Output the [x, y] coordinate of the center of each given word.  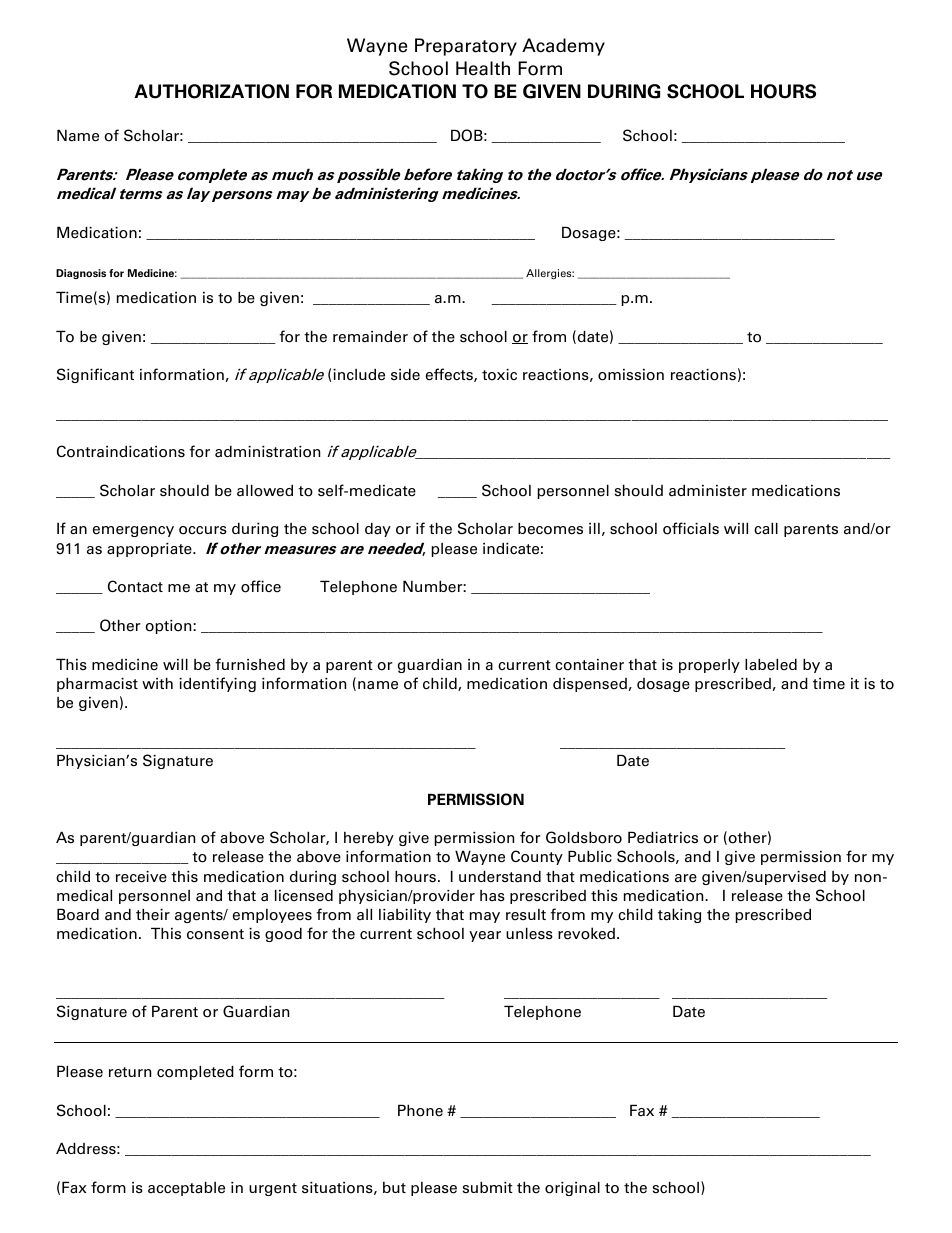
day [378, 530]
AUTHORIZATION [211, 91]
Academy [563, 47]
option [170, 627]
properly [709, 666]
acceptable [186, 1188]
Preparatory [466, 47]
